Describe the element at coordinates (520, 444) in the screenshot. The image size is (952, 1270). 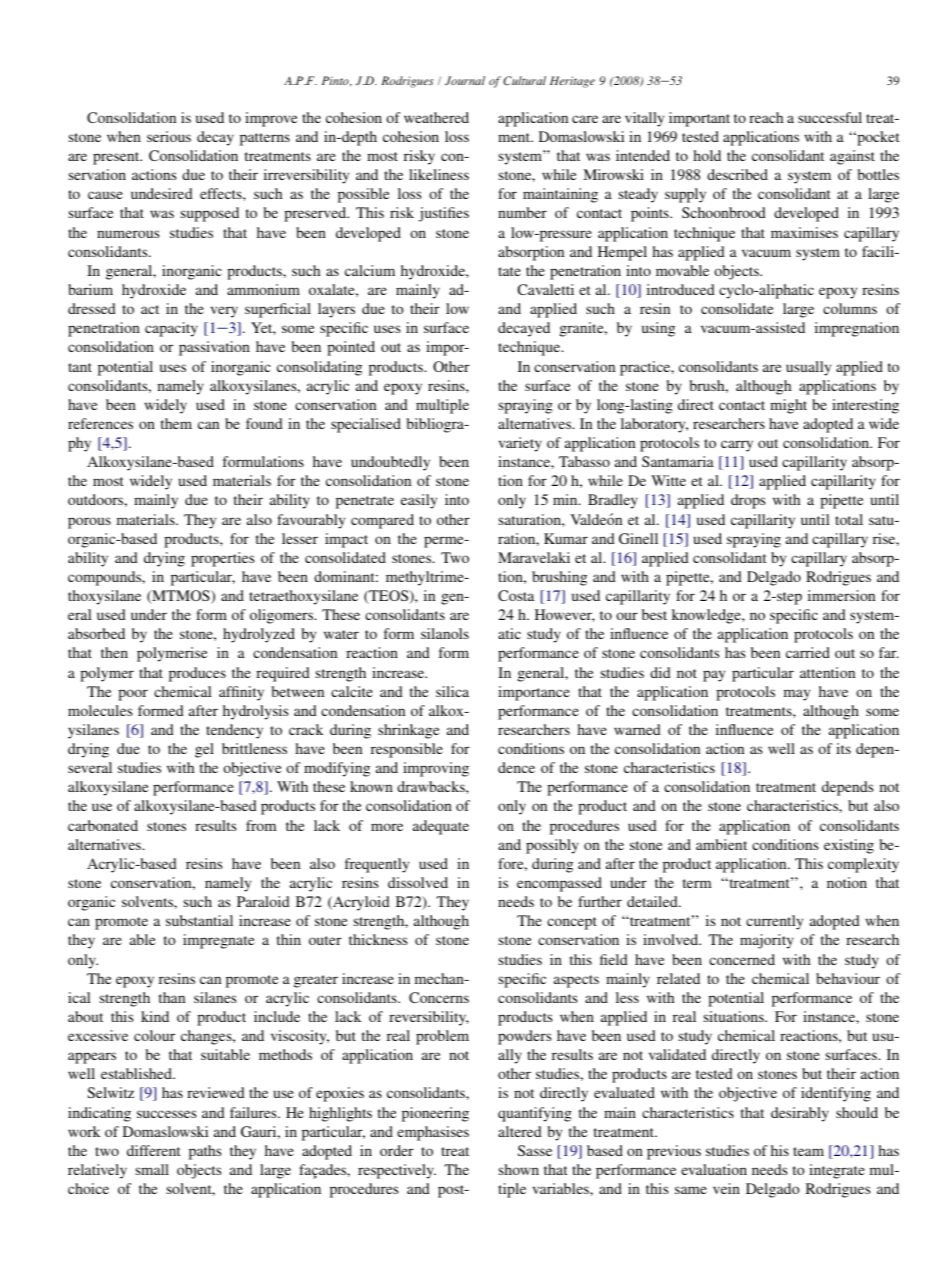
I see `variety` at that location.
